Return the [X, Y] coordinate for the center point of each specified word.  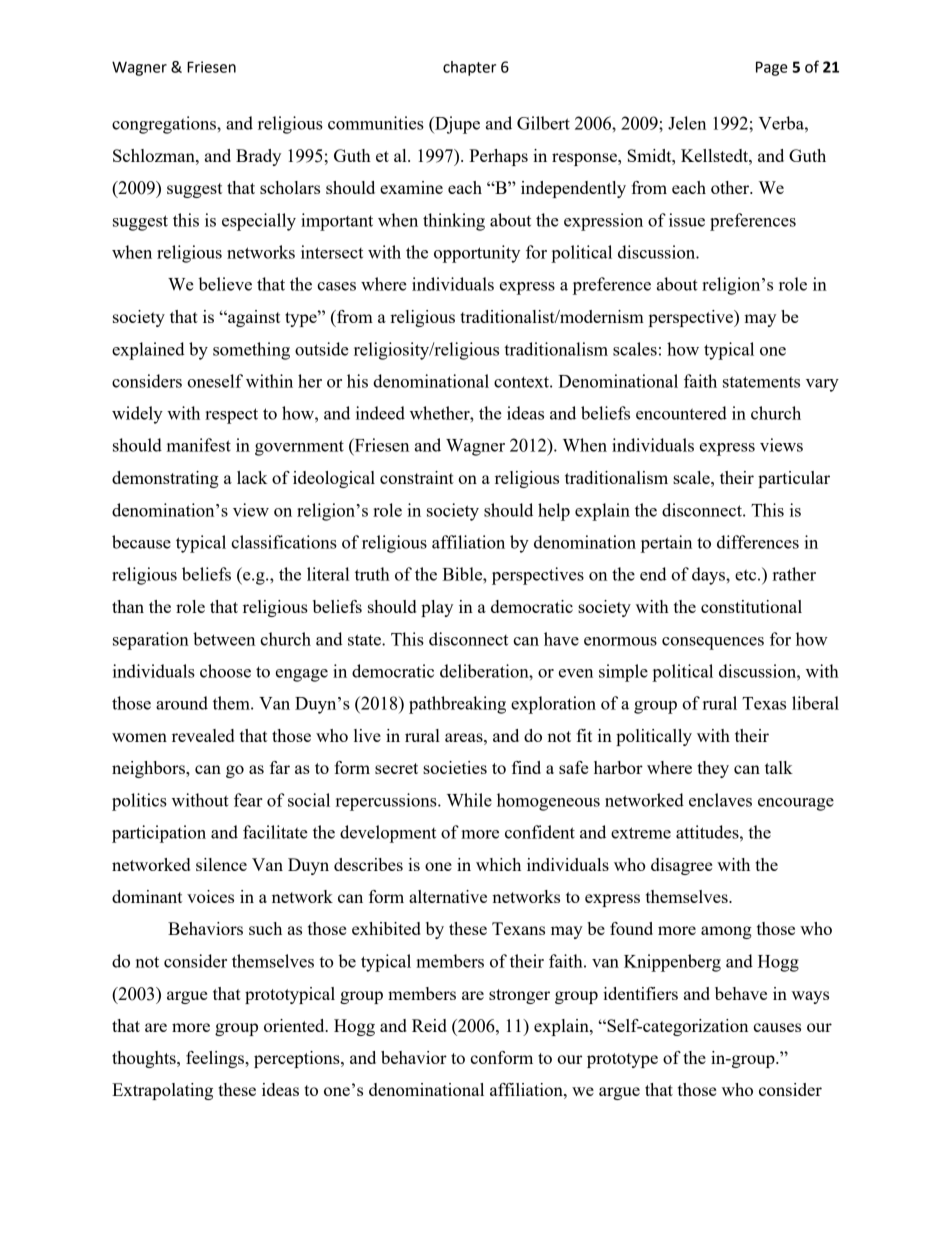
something [251, 351]
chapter [469, 68]
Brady [258, 157]
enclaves [720, 800]
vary [822, 385]
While [469, 800]
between [224, 639]
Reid [429, 1025]
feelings [216, 1059]
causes [777, 1027]
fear [248, 800]
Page [772, 68]
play [437, 608]
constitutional [751, 606]
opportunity [477, 254]
